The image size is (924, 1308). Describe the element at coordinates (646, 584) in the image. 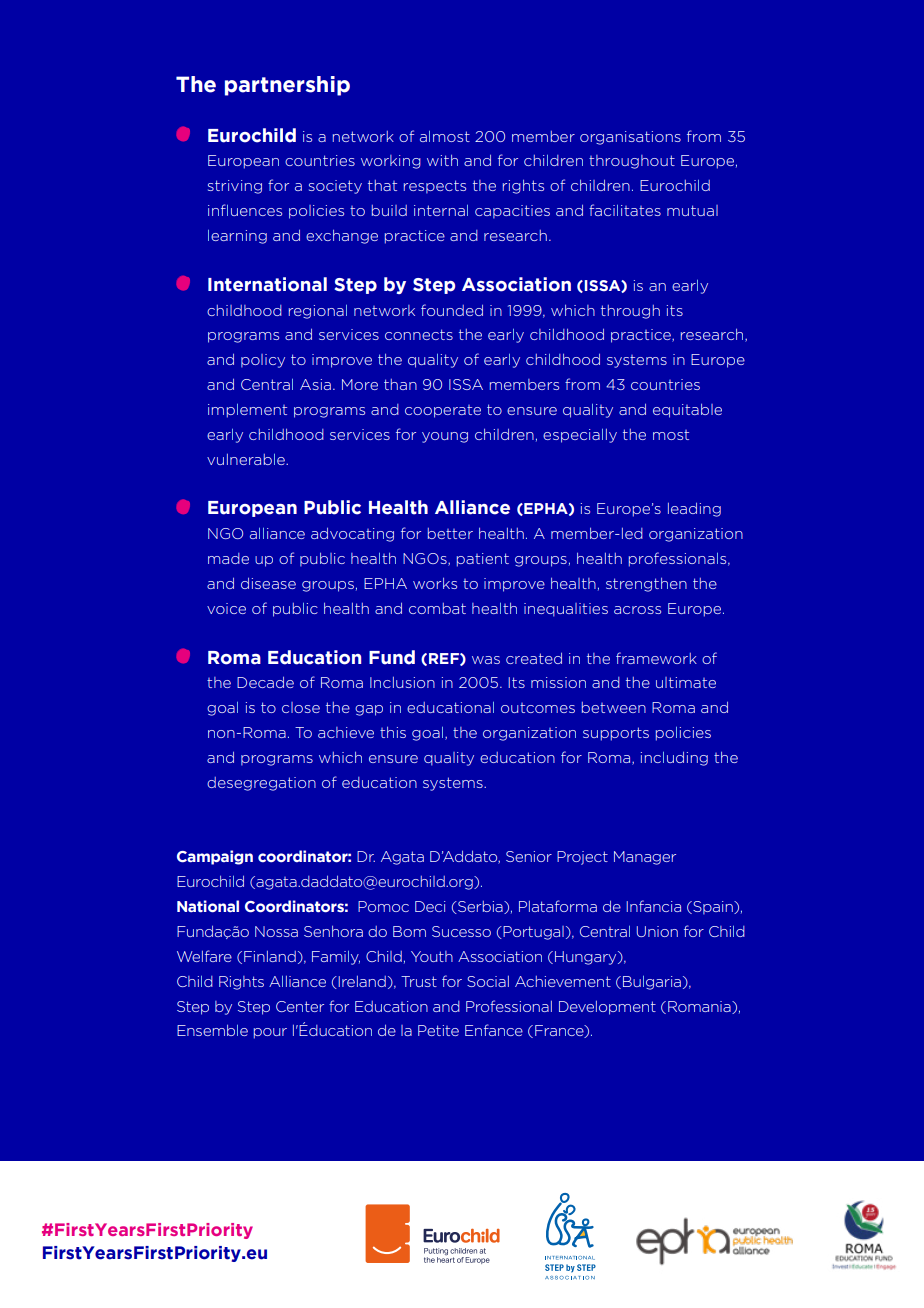

I see `strengthen` at that location.
